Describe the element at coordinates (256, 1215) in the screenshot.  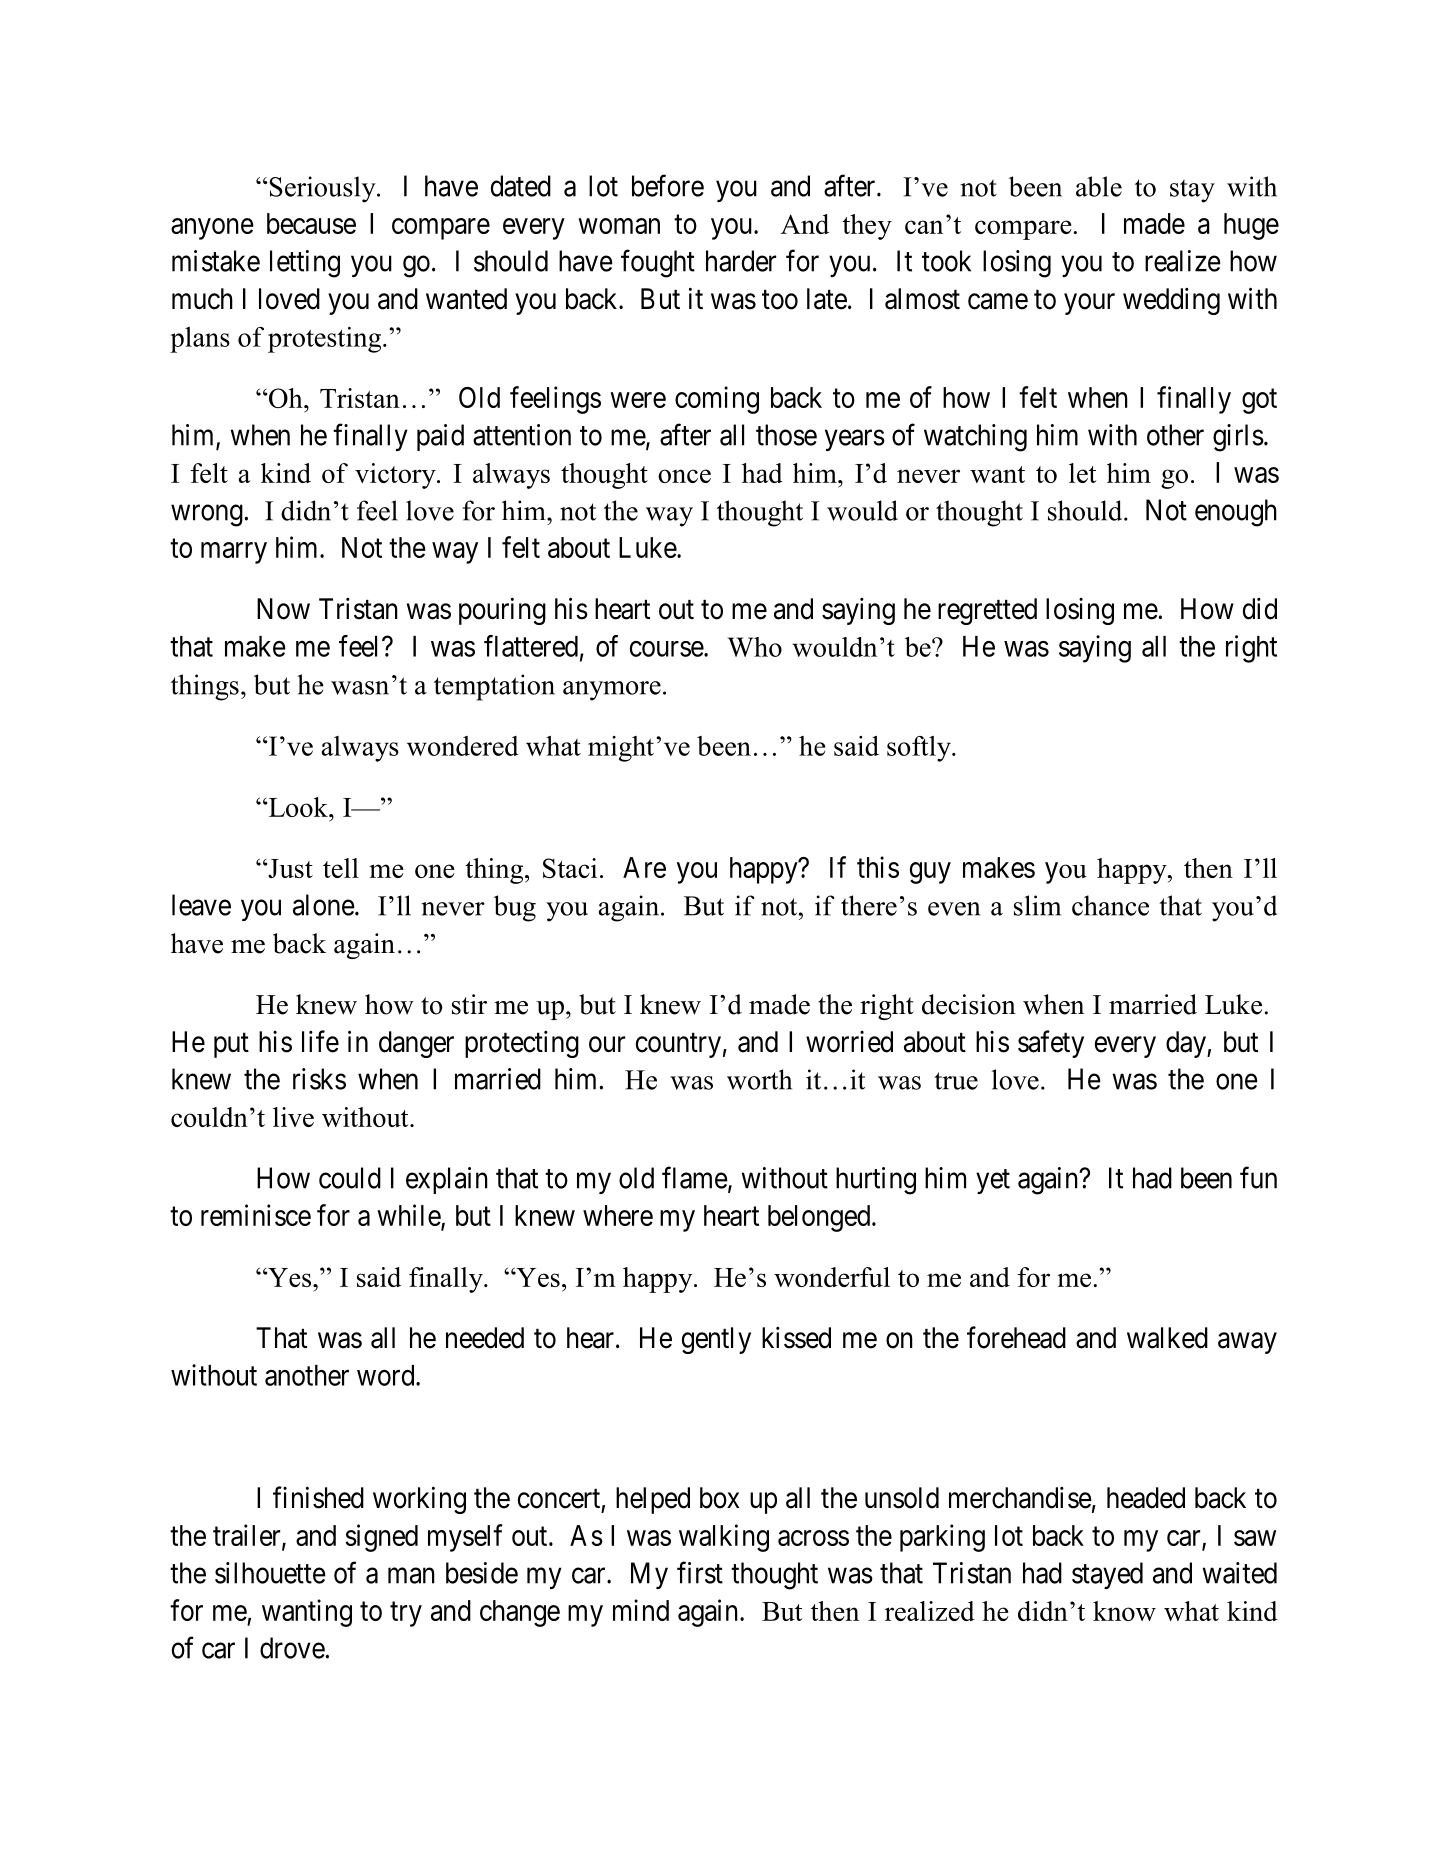
I see `reminisce` at that location.
